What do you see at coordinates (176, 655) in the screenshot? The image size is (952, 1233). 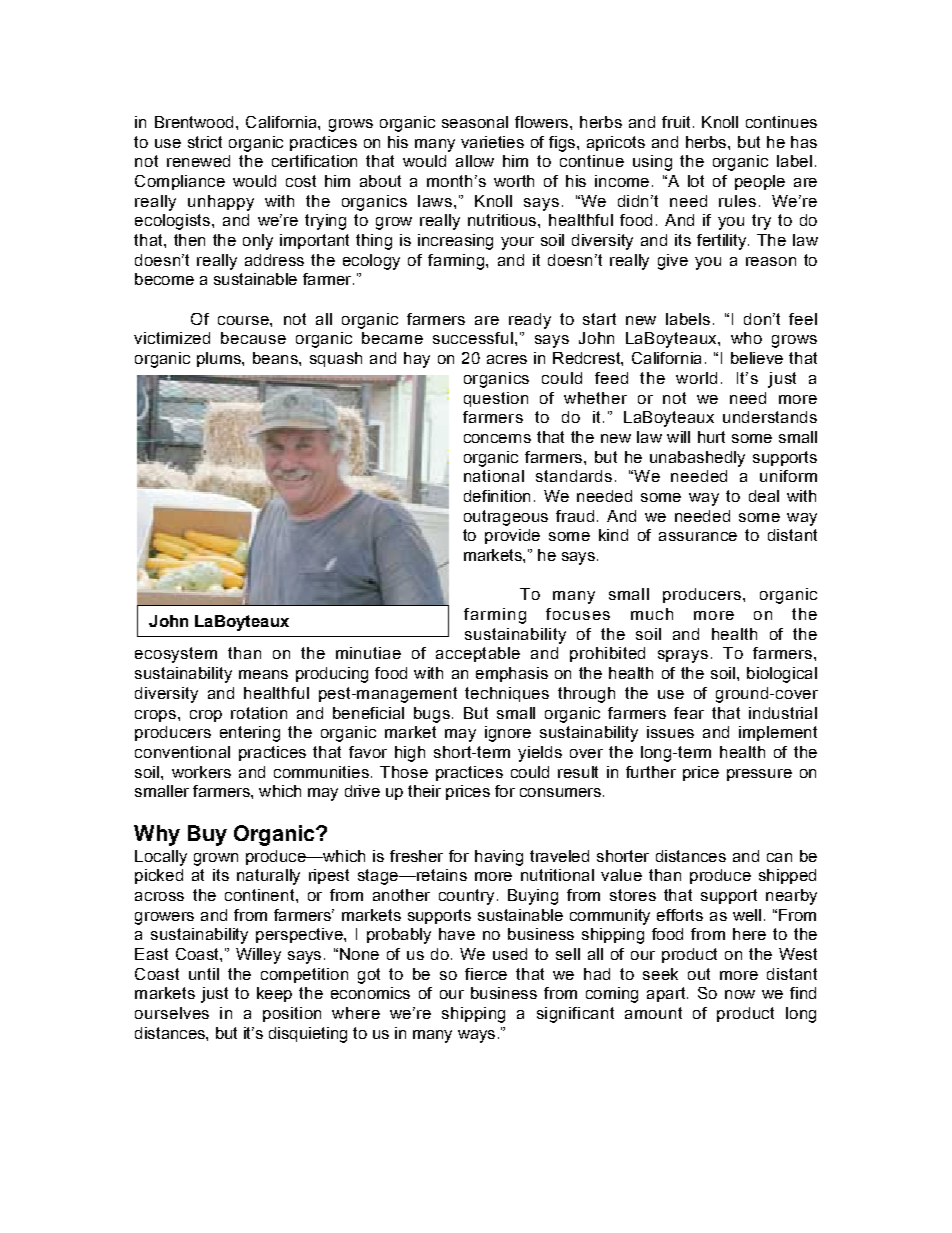 I see `ecosystem` at bounding box center [176, 655].
